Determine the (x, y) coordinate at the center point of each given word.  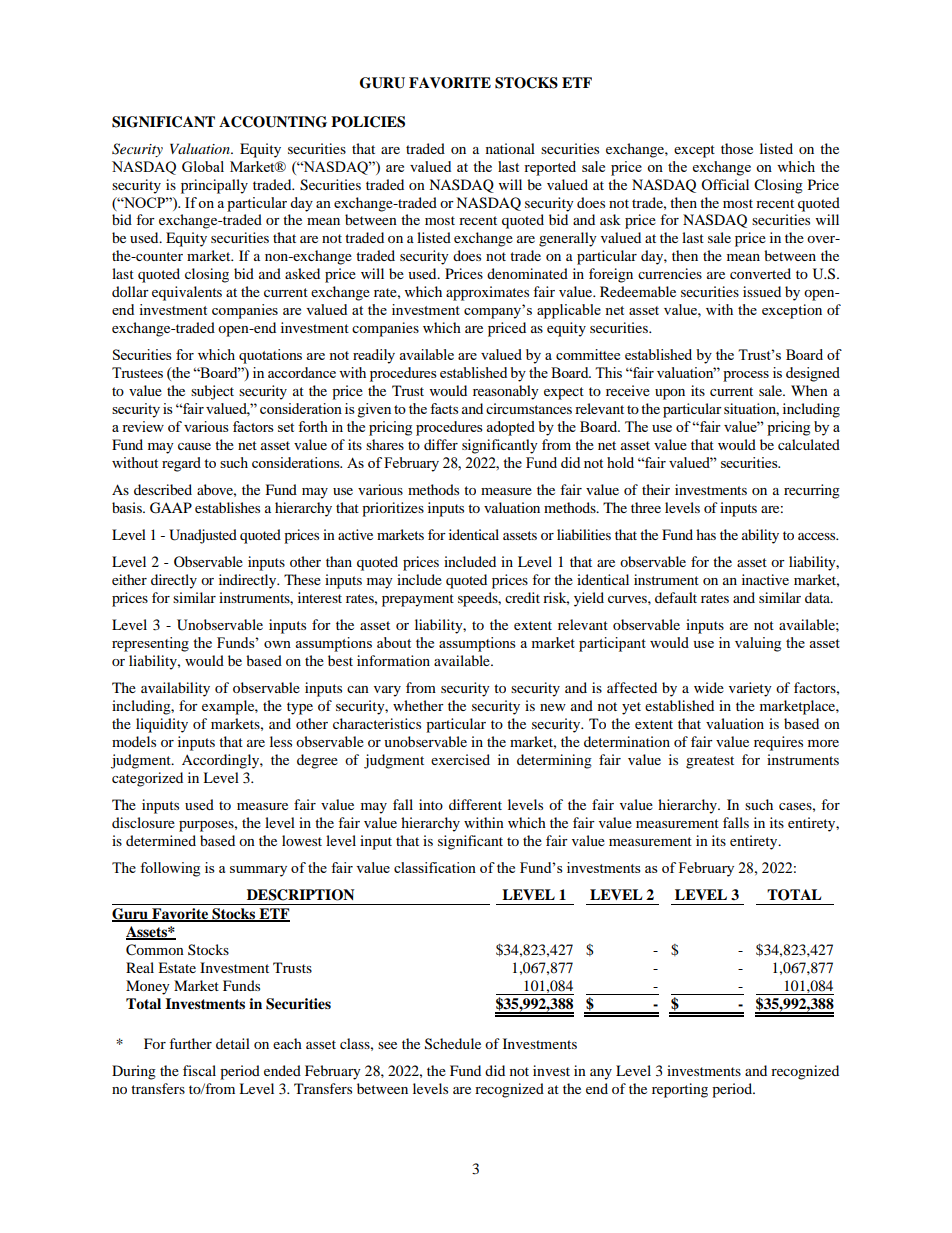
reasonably (506, 392)
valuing (758, 644)
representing (150, 644)
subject (212, 392)
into (431, 804)
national (510, 148)
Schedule (453, 1044)
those (737, 148)
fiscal (199, 1070)
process (746, 376)
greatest (710, 762)
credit (522, 597)
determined (161, 840)
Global (203, 166)
